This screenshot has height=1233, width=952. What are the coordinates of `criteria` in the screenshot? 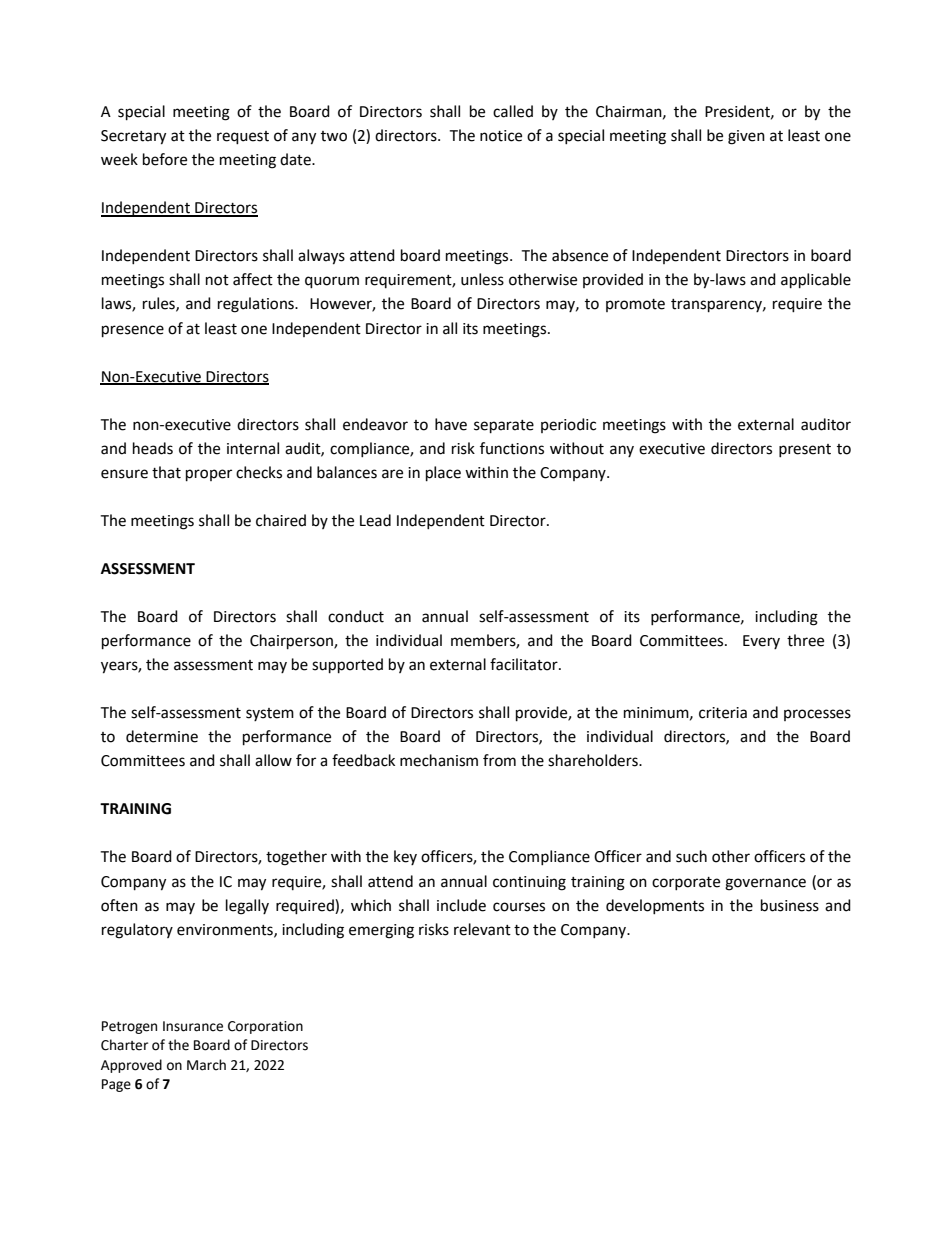 It's located at (723, 713).
